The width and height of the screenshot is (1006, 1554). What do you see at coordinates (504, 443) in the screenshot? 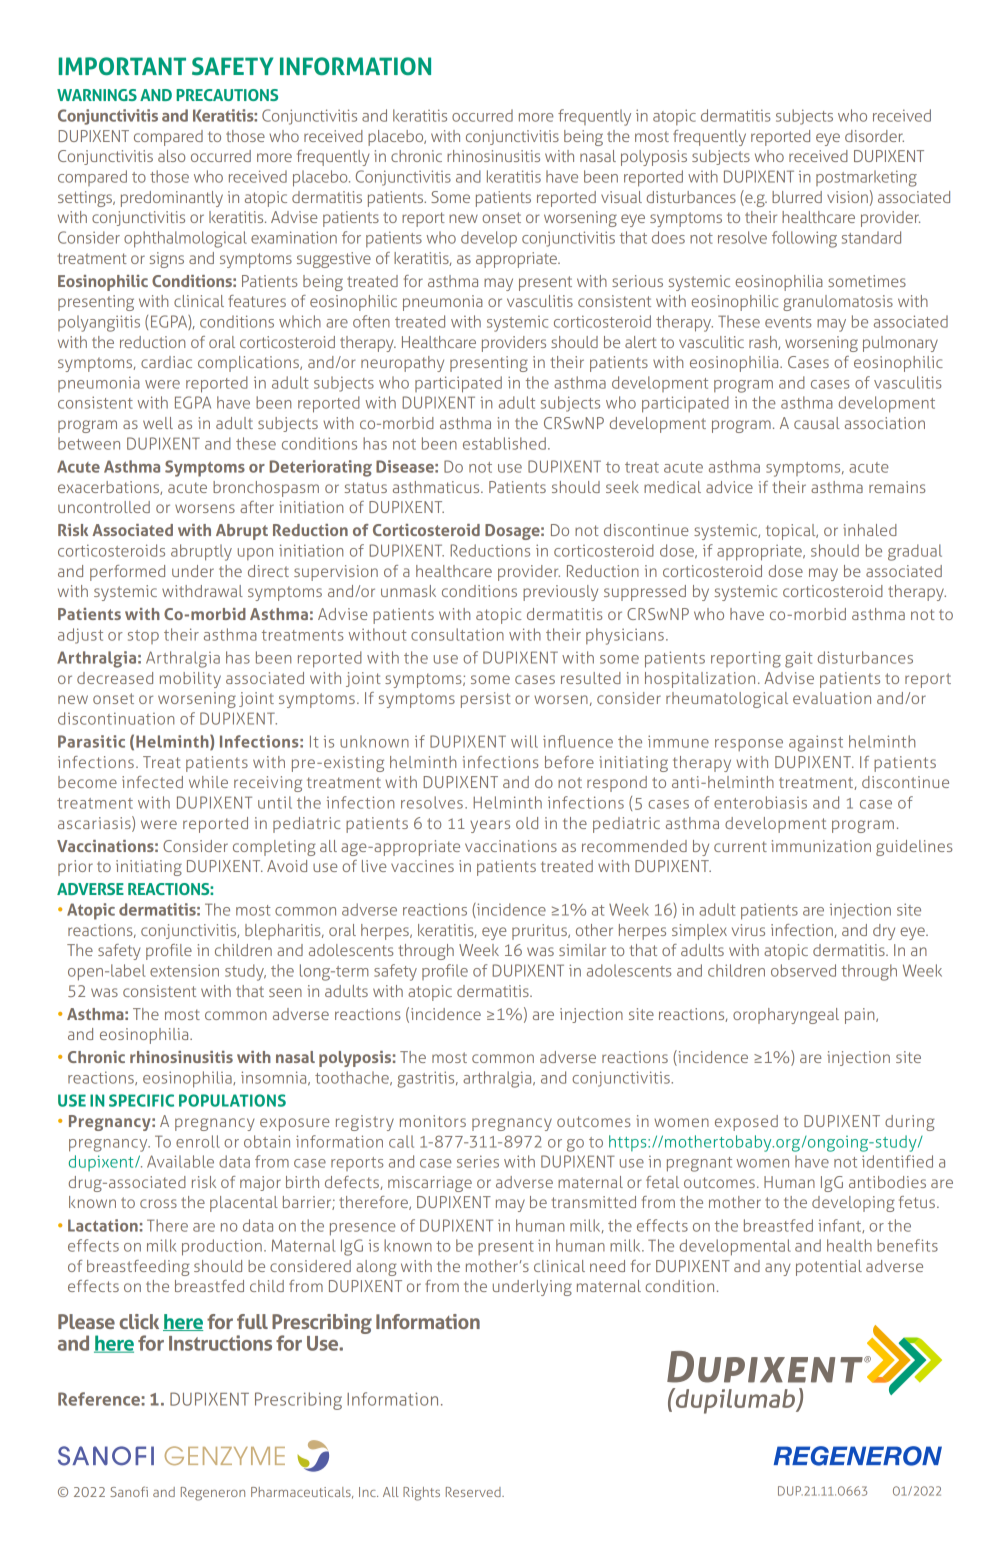
I see `established` at bounding box center [504, 443].
